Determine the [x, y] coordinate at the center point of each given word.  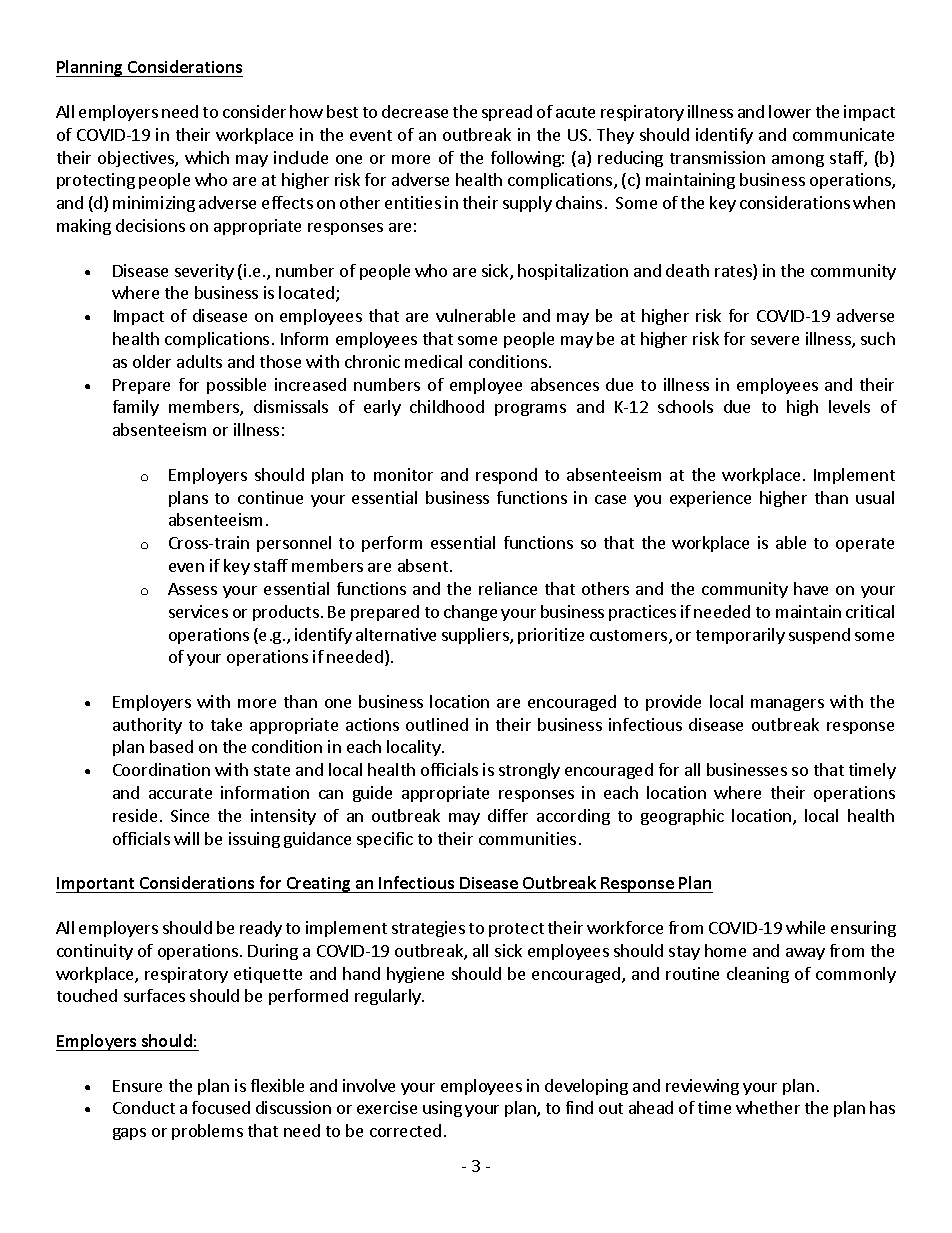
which [207, 157]
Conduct [144, 1107]
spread [507, 113]
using [442, 1109]
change [470, 613]
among [798, 161]
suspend [819, 636]
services [198, 611]
